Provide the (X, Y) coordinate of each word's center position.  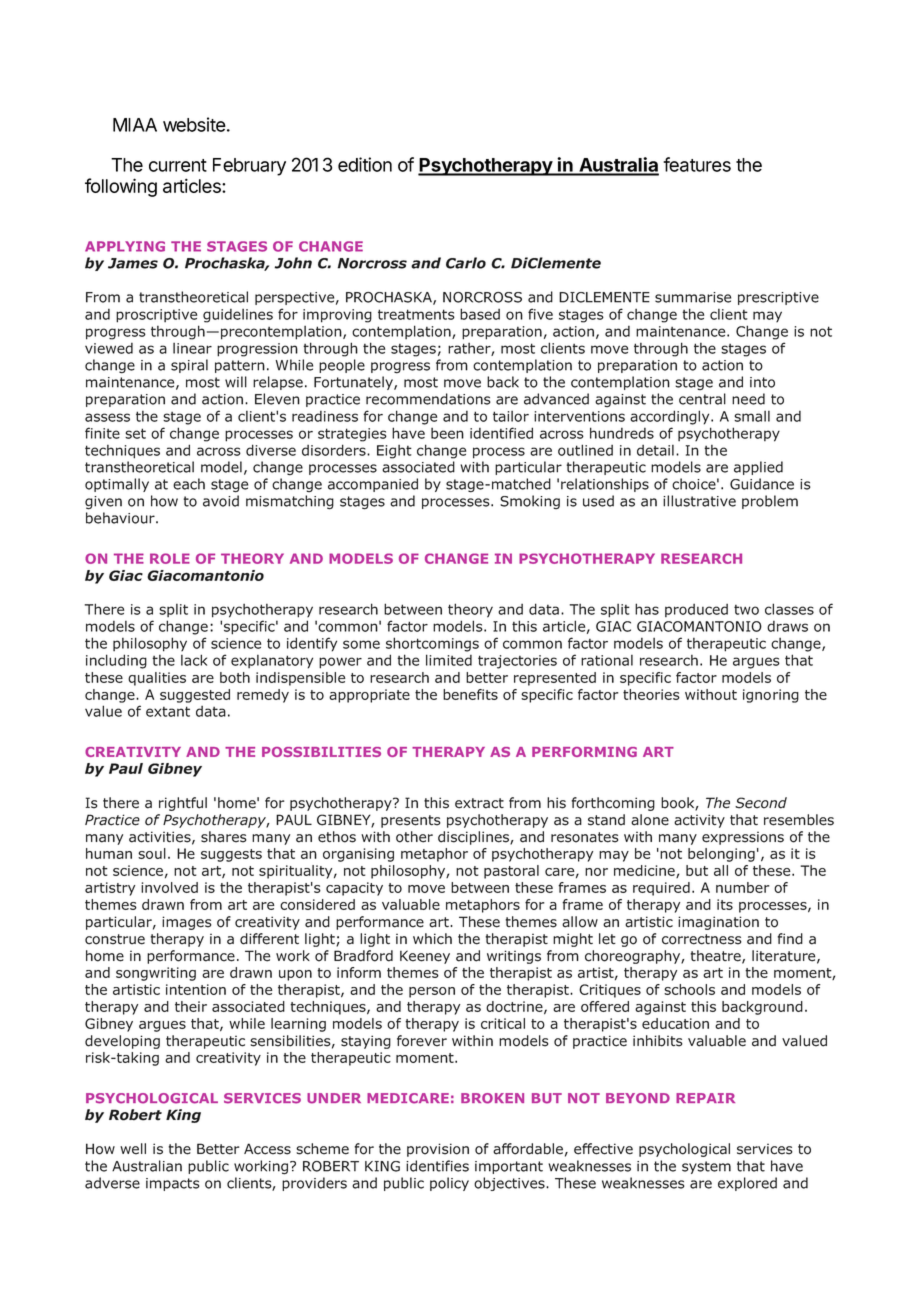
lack (194, 660)
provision (438, 1150)
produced (696, 610)
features (697, 164)
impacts (173, 1184)
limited (449, 660)
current (178, 165)
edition (365, 164)
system (706, 1167)
